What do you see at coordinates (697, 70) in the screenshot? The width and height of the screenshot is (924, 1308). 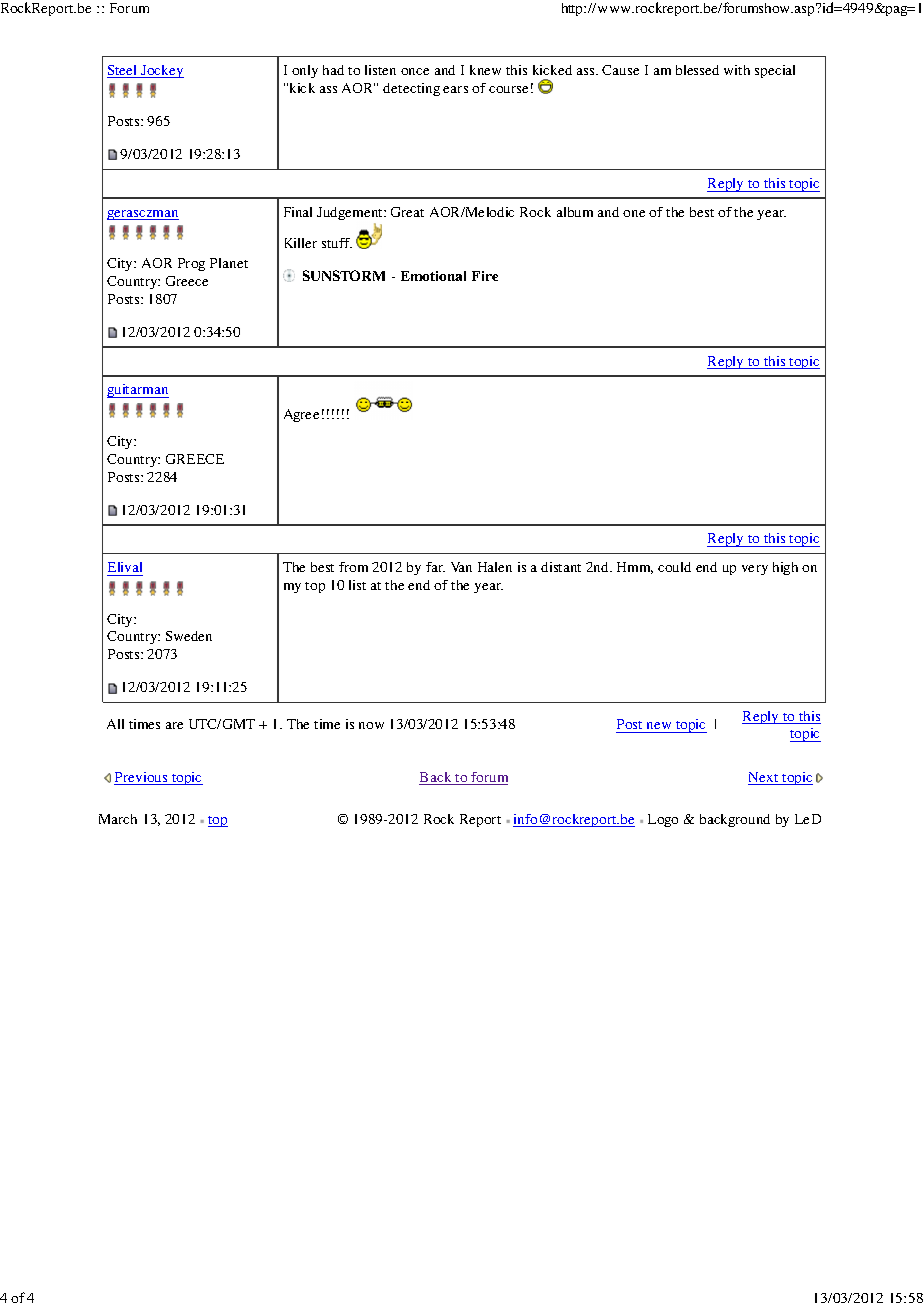 I see `blessed` at bounding box center [697, 70].
